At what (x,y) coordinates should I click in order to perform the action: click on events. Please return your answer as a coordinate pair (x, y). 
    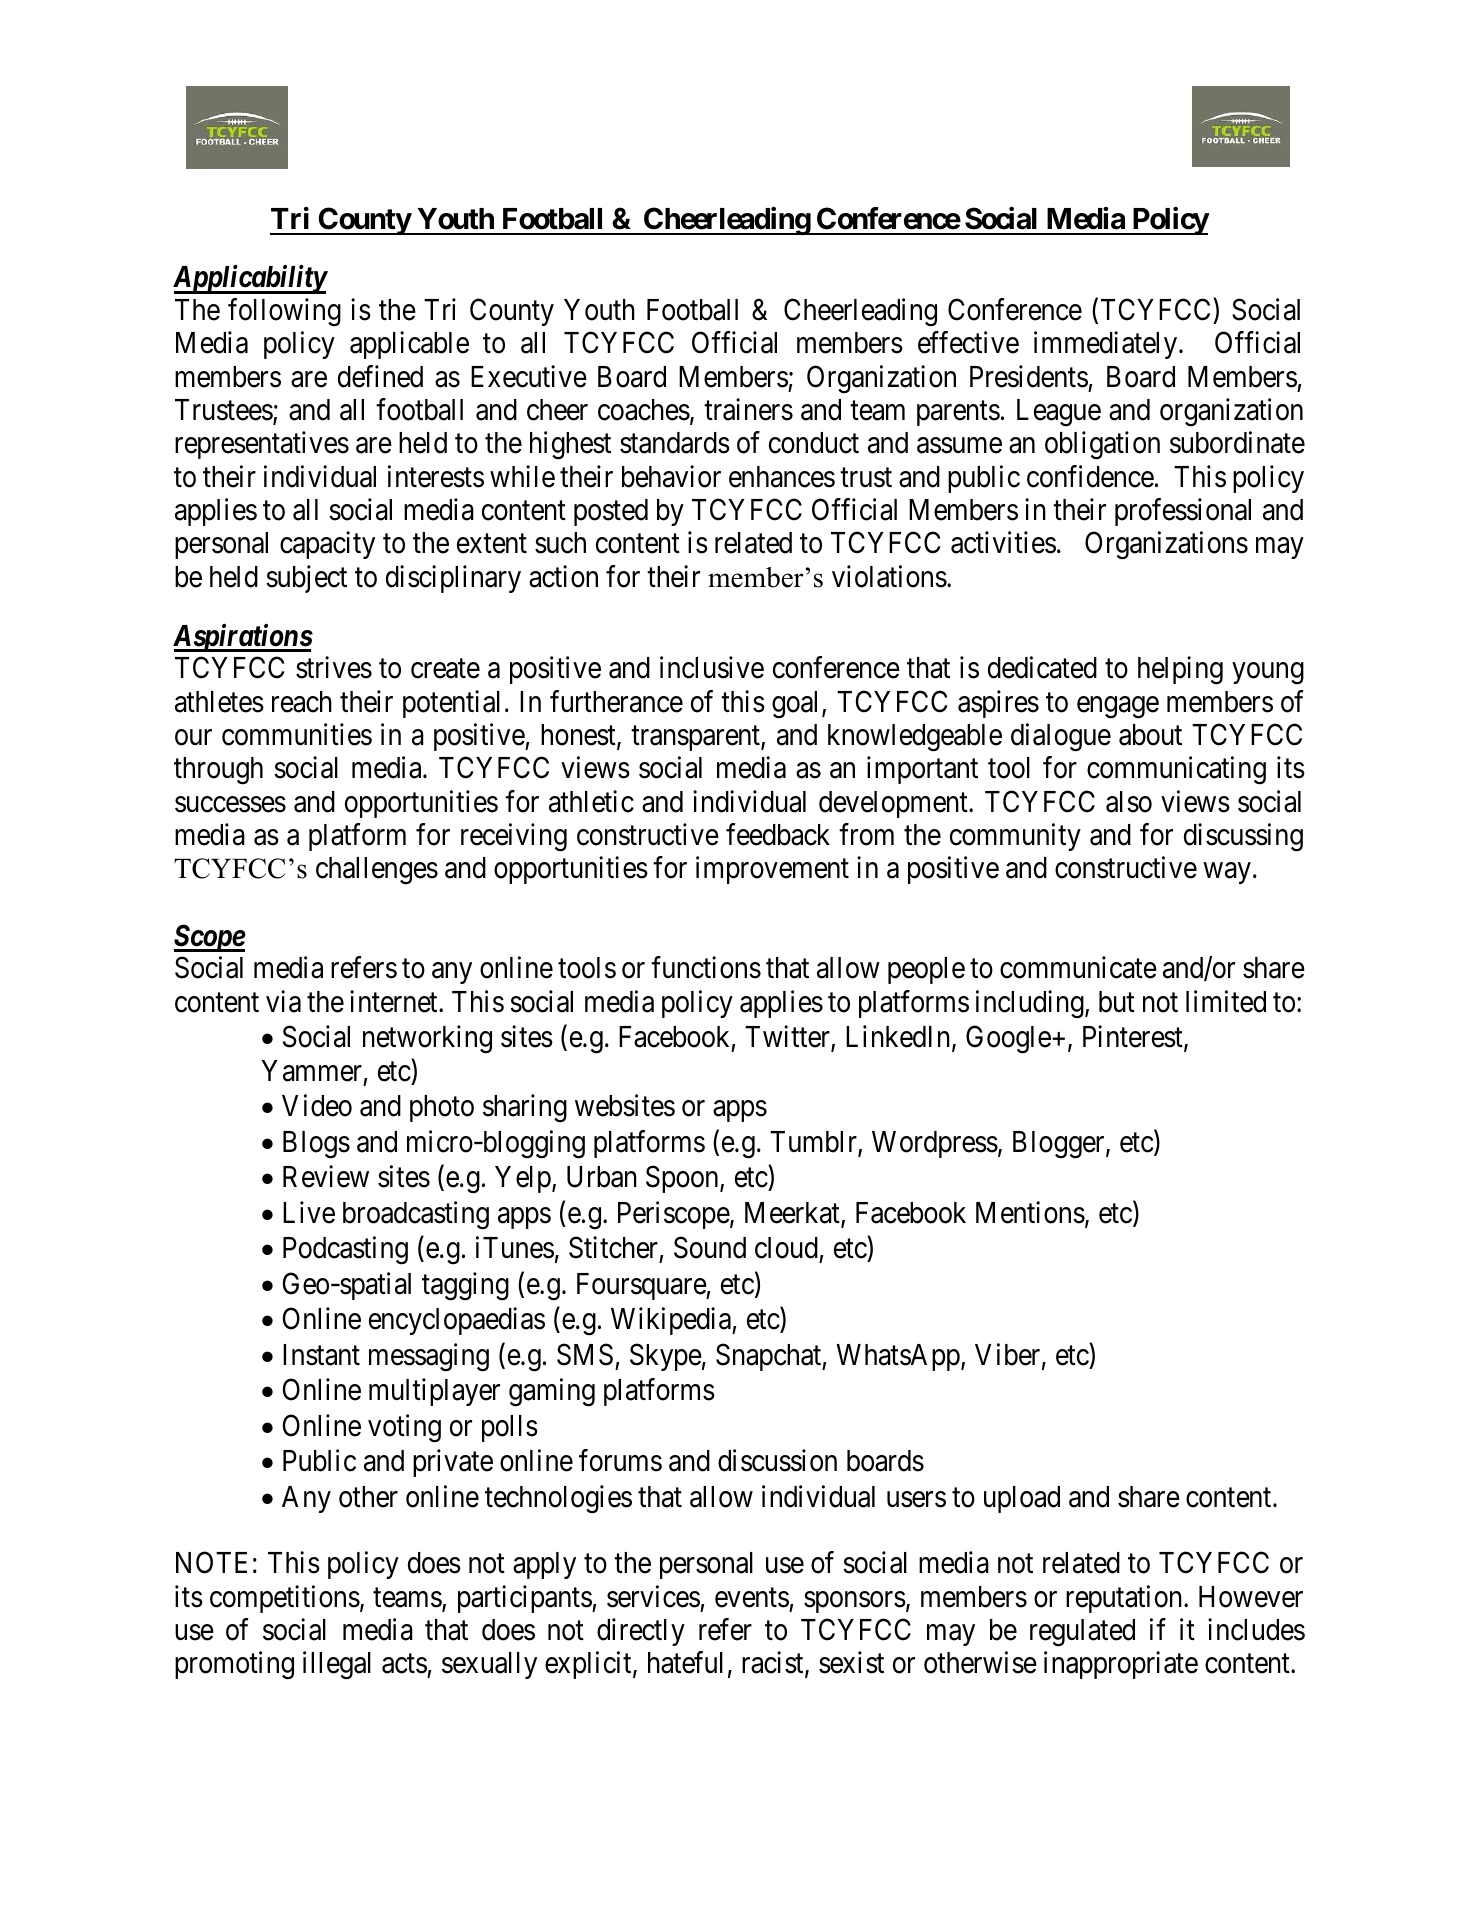
    Looking at the image, I should click on (752, 1598).
